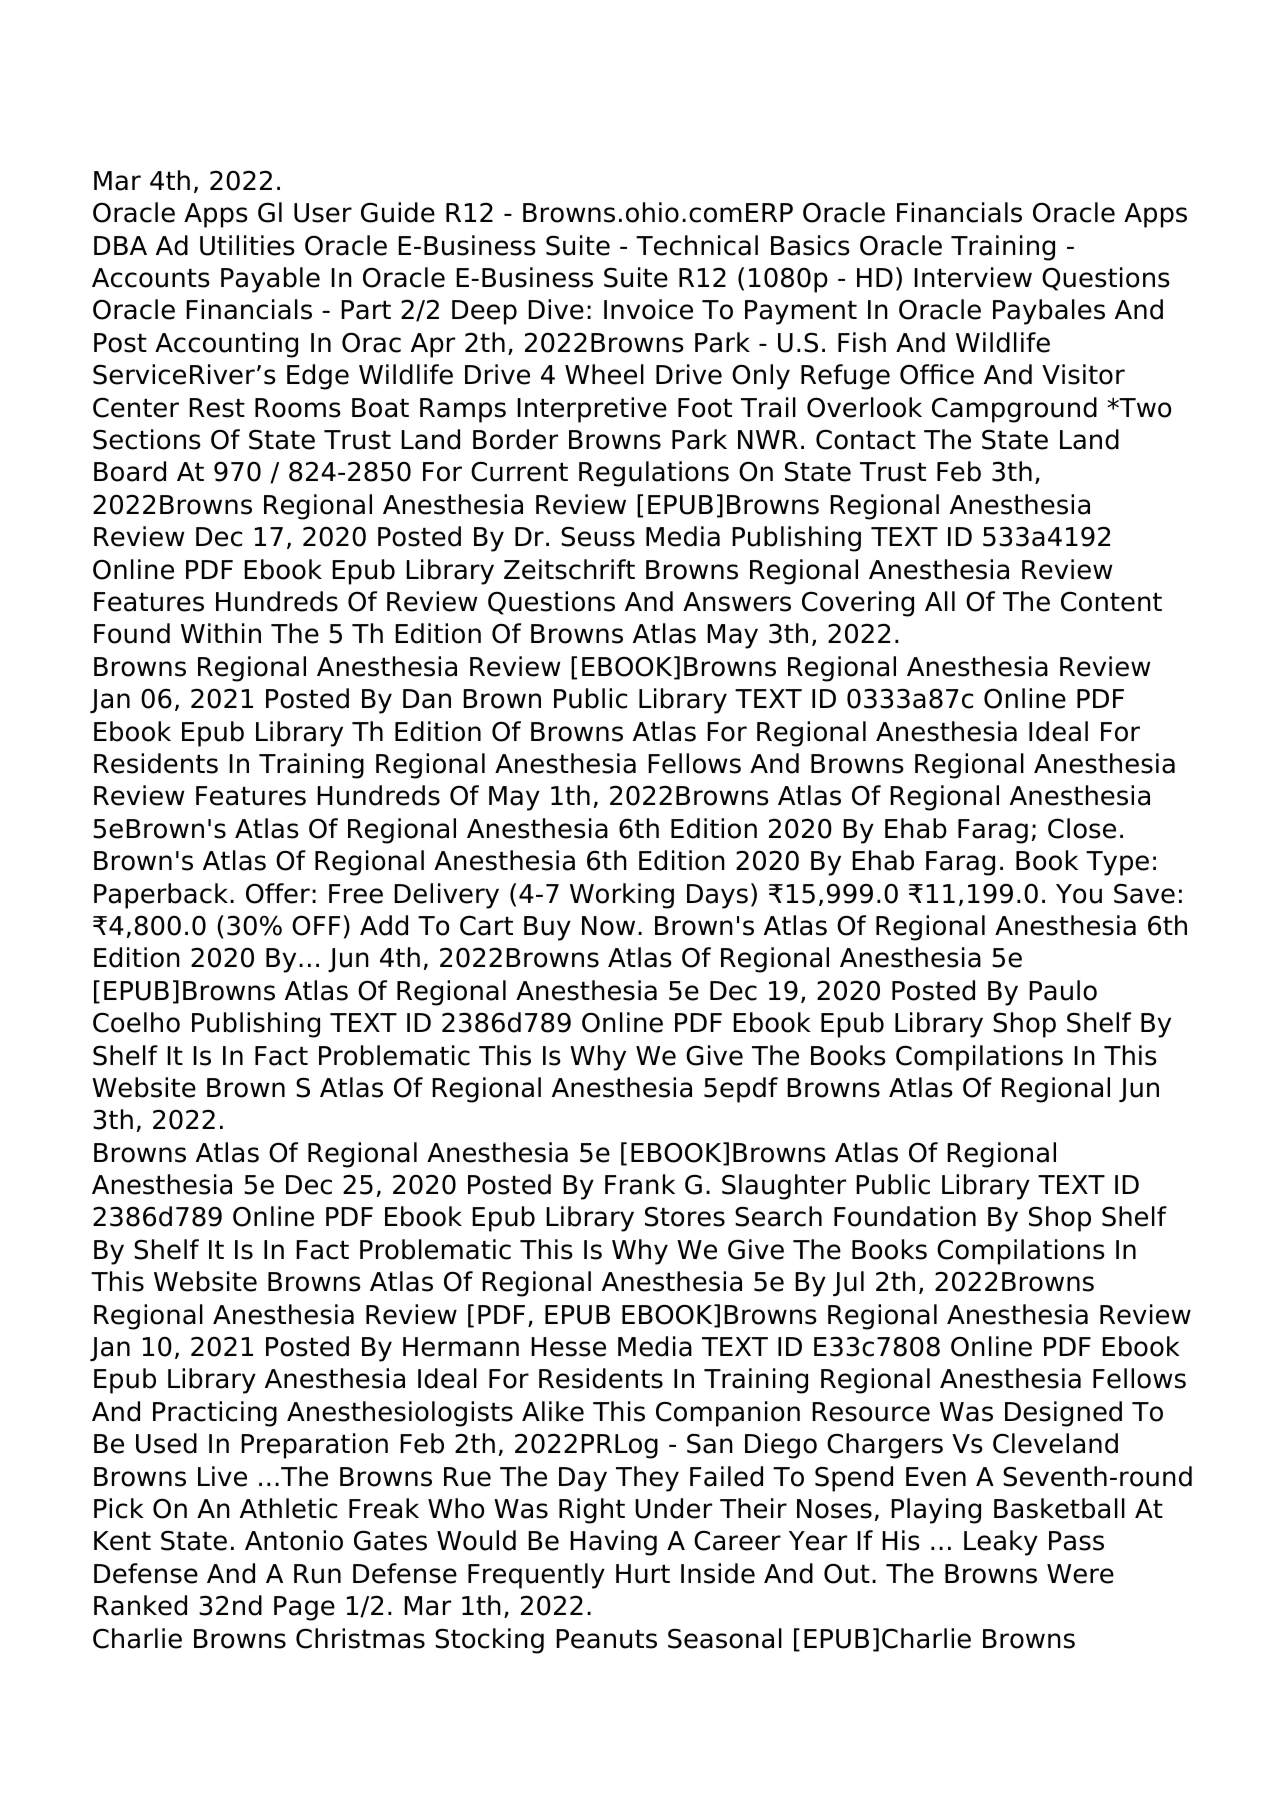 This screenshot has height=1818, width=1286. Describe the element at coordinates (973, 277) in the screenshot. I see `Interview` at that location.
